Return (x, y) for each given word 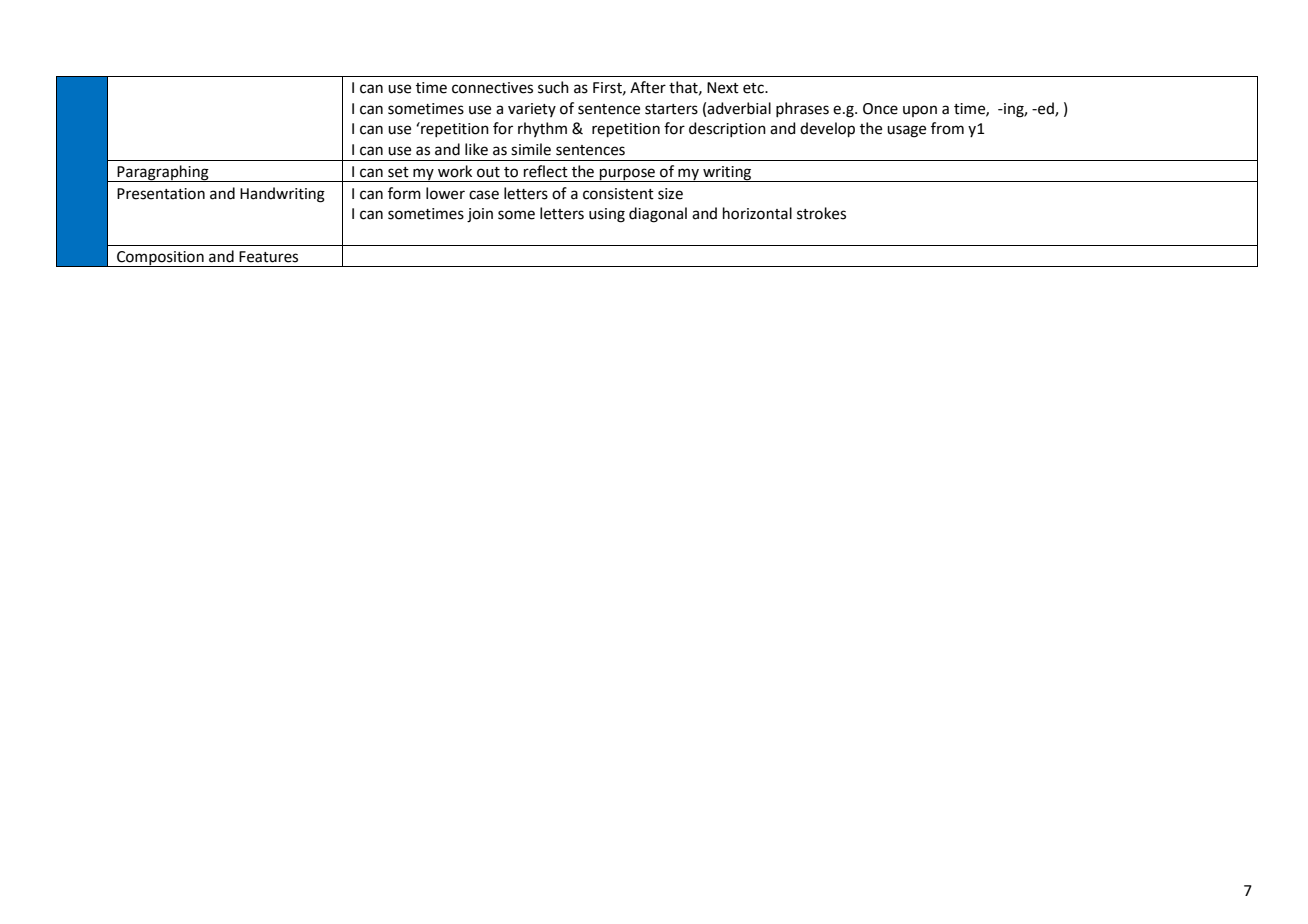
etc (754, 88)
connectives (492, 88)
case (484, 195)
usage (906, 131)
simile (531, 149)
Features (268, 257)
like (476, 149)
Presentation (161, 194)
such (553, 87)
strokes (821, 213)
